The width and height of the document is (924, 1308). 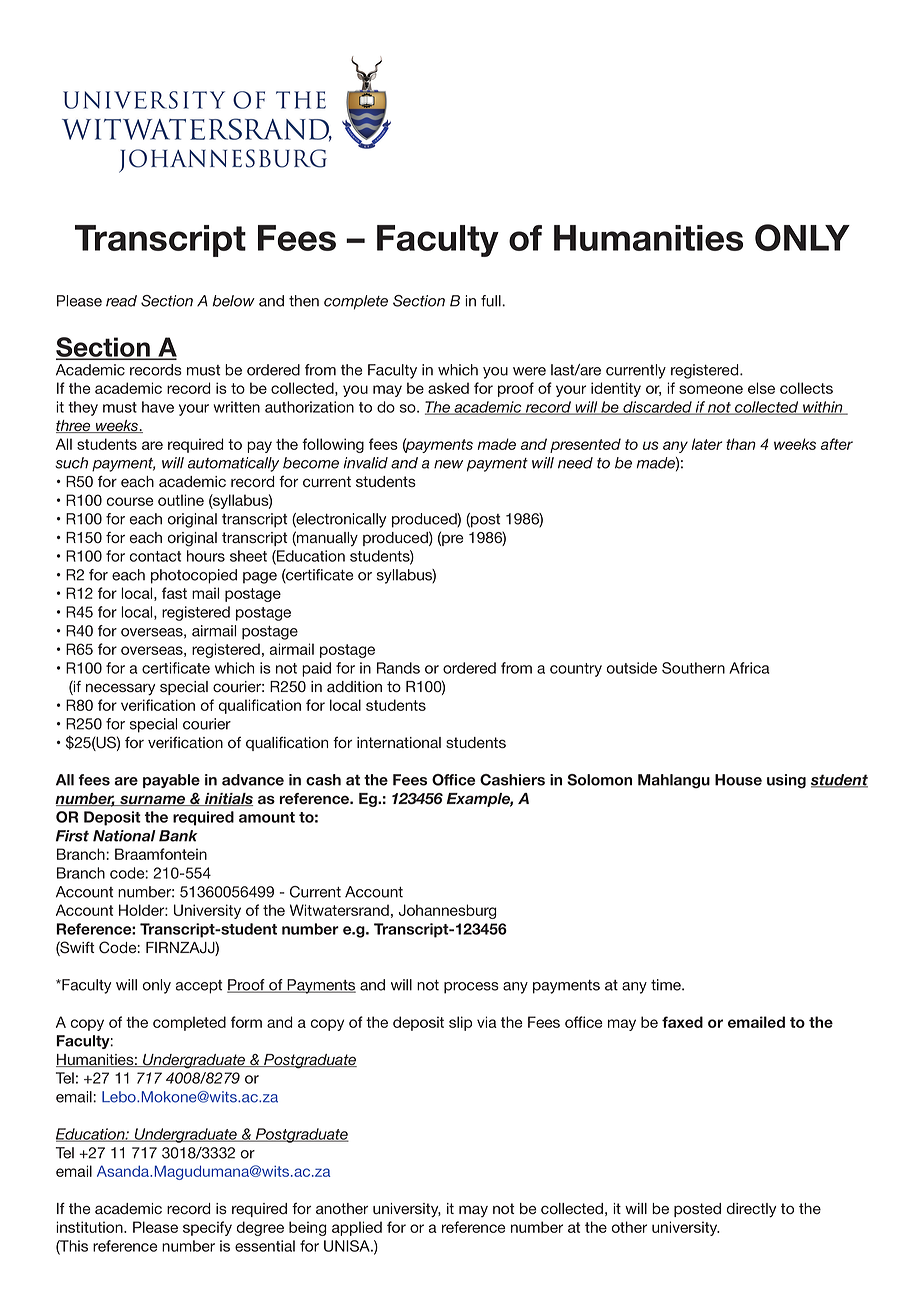 What do you see at coordinates (174, 593) in the document?
I see `fast` at bounding box center [174, 593].
